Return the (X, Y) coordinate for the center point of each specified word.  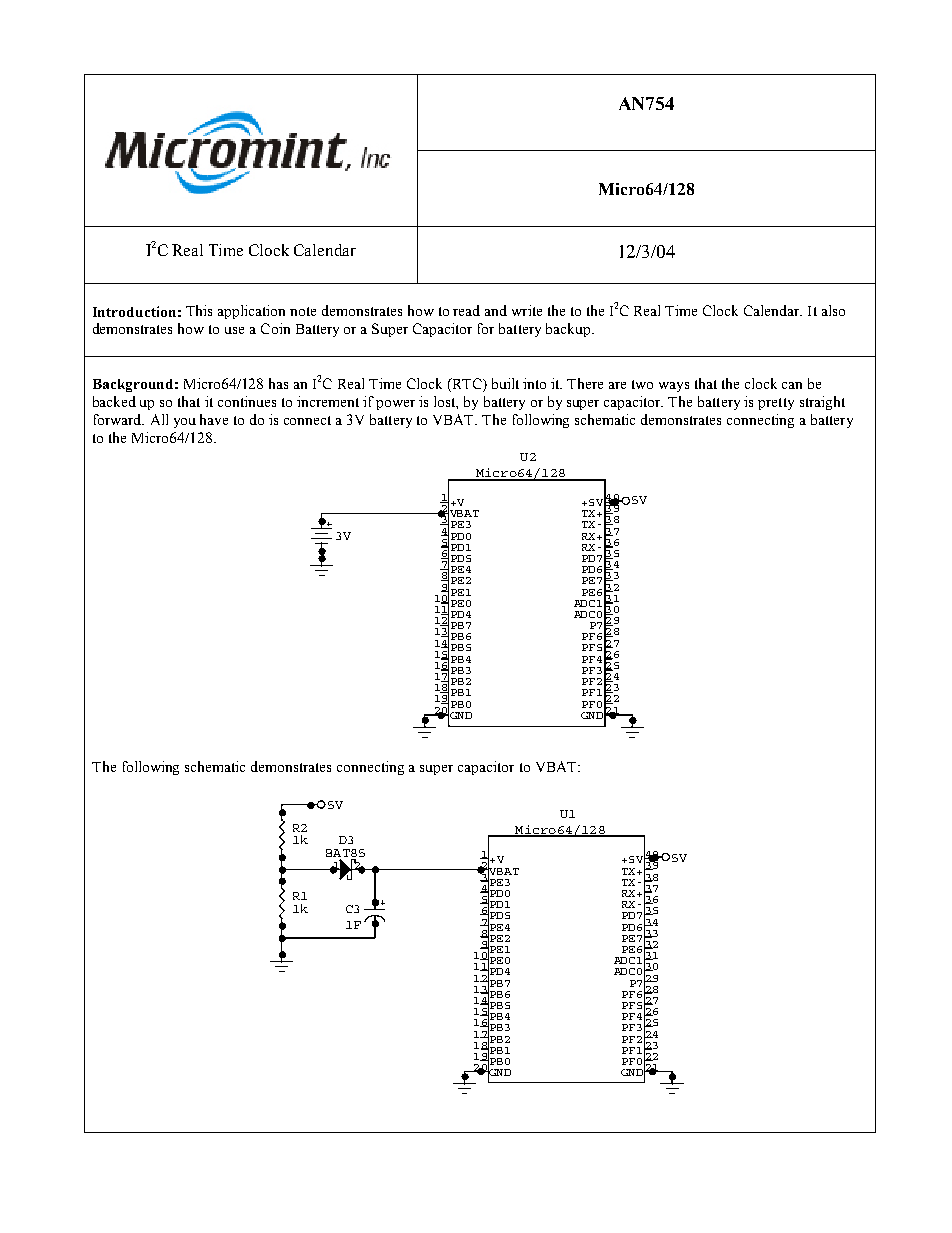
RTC (467, 383)
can (792, 385)
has (278, 383)
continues (247, 401)
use (234, 330)
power (395, 405)
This (199, 310)
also (833, 310)
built (505, 383)
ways (674, 387)
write (527, 310)
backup (569, 330)
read (466, 310)
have (214, 419)
